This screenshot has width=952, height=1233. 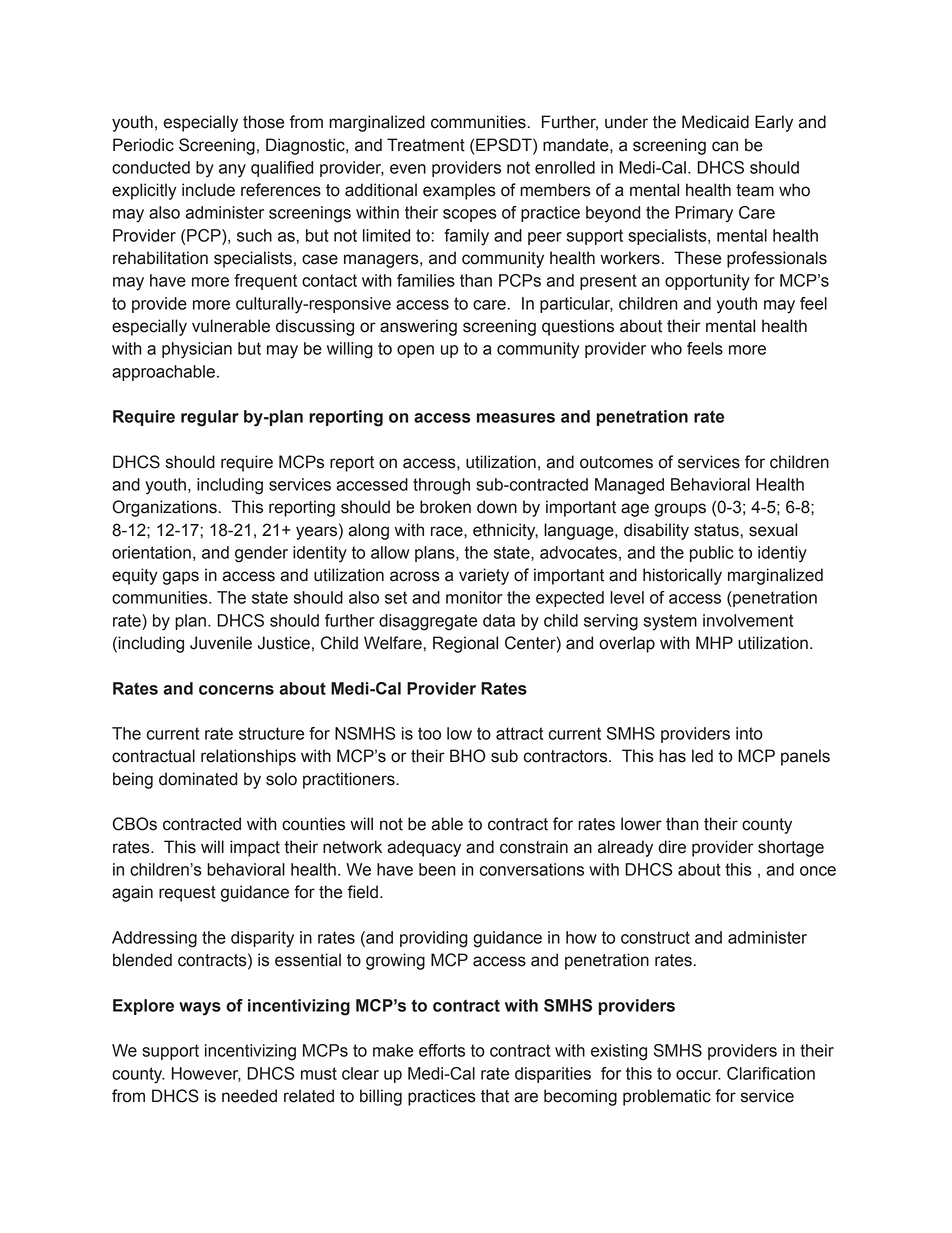 I want to click on Treatment, so click(x=426, y=145).
